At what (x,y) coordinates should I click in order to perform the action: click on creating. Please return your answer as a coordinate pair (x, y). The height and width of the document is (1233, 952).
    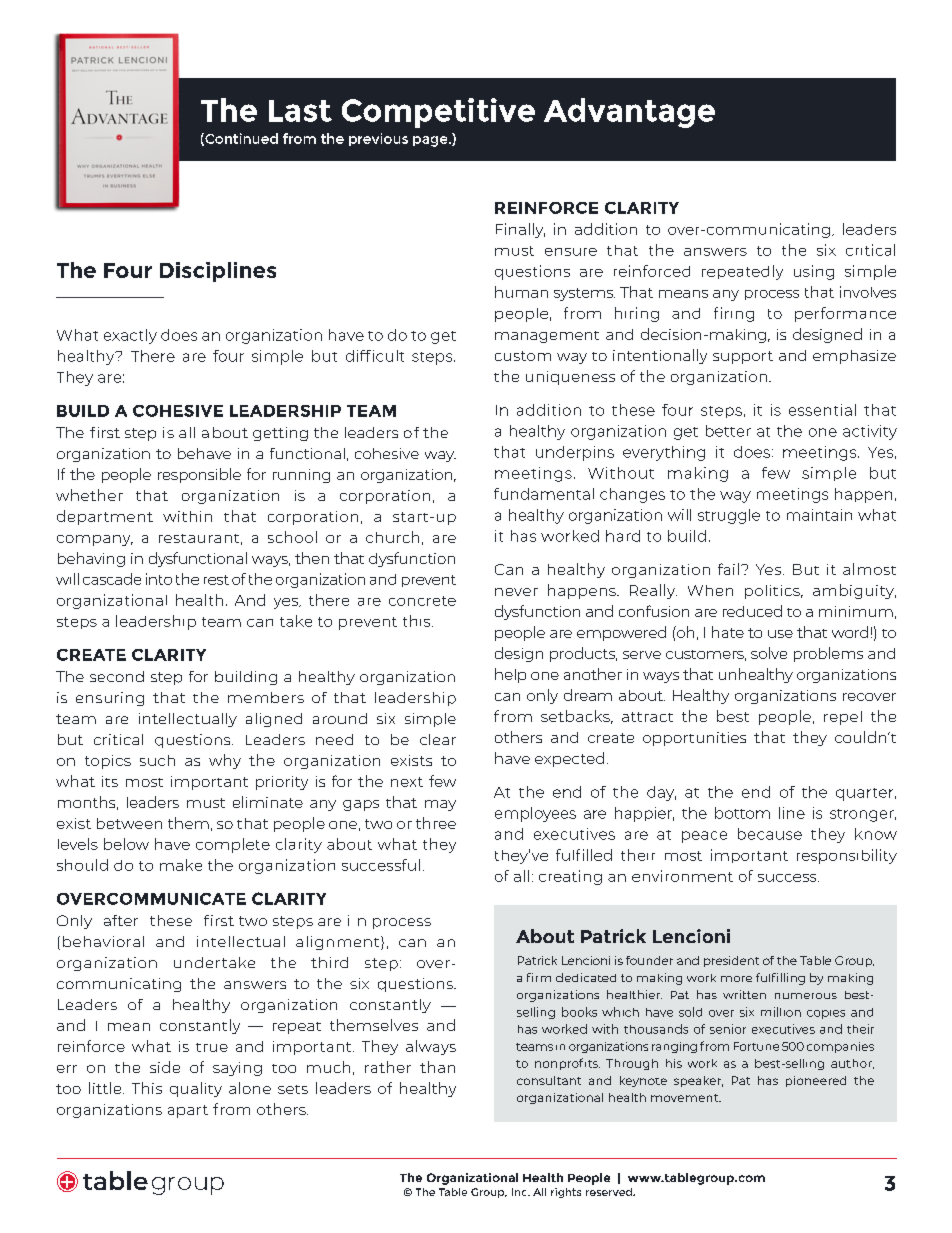
    Looking at the image, I should click on (570, 877).
